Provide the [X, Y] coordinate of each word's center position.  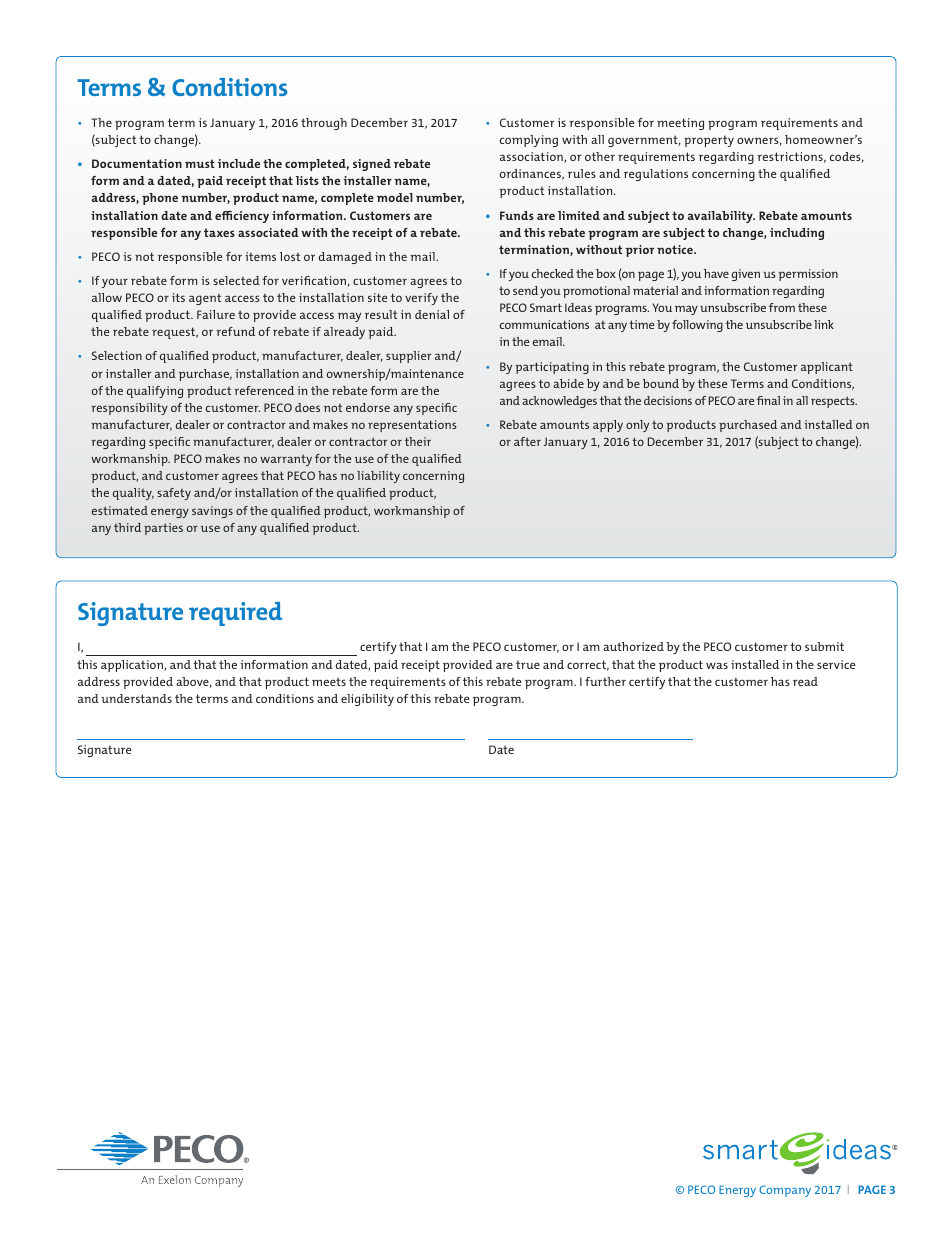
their [418, 441]
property [709, 141]
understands [136, 698]
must [200, 163]
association [532, 157]
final [768, 400]
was [717, 665]
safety [174, 494]
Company [785, 1191]
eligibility [367, 700]
